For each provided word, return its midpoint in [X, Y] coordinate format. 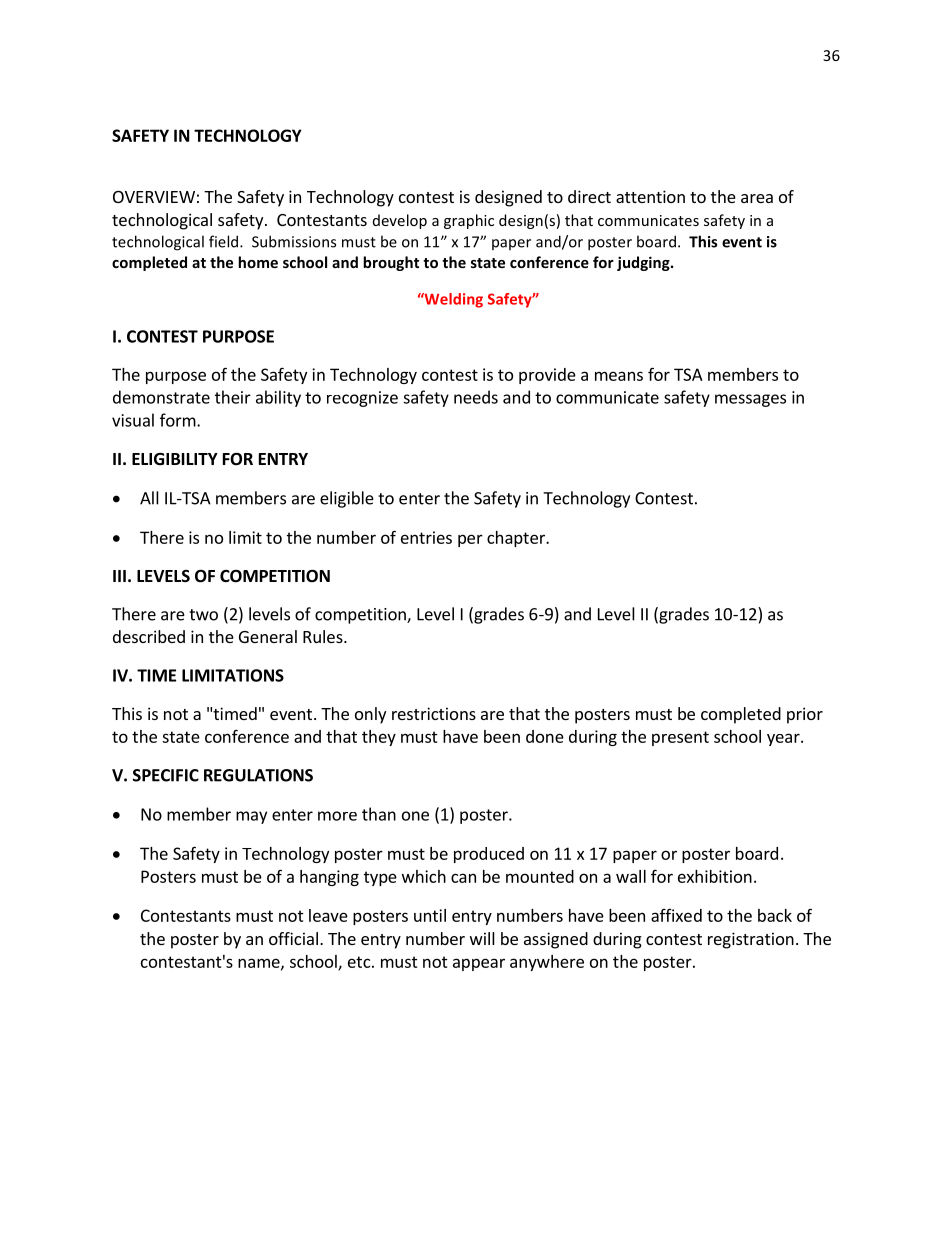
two [203, 615]
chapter [517, 539]
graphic [469, 221]
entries [426, 537]
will [482, 938]
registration [751, 940]
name [260, 964]
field [225, 241]
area [757, 198]
